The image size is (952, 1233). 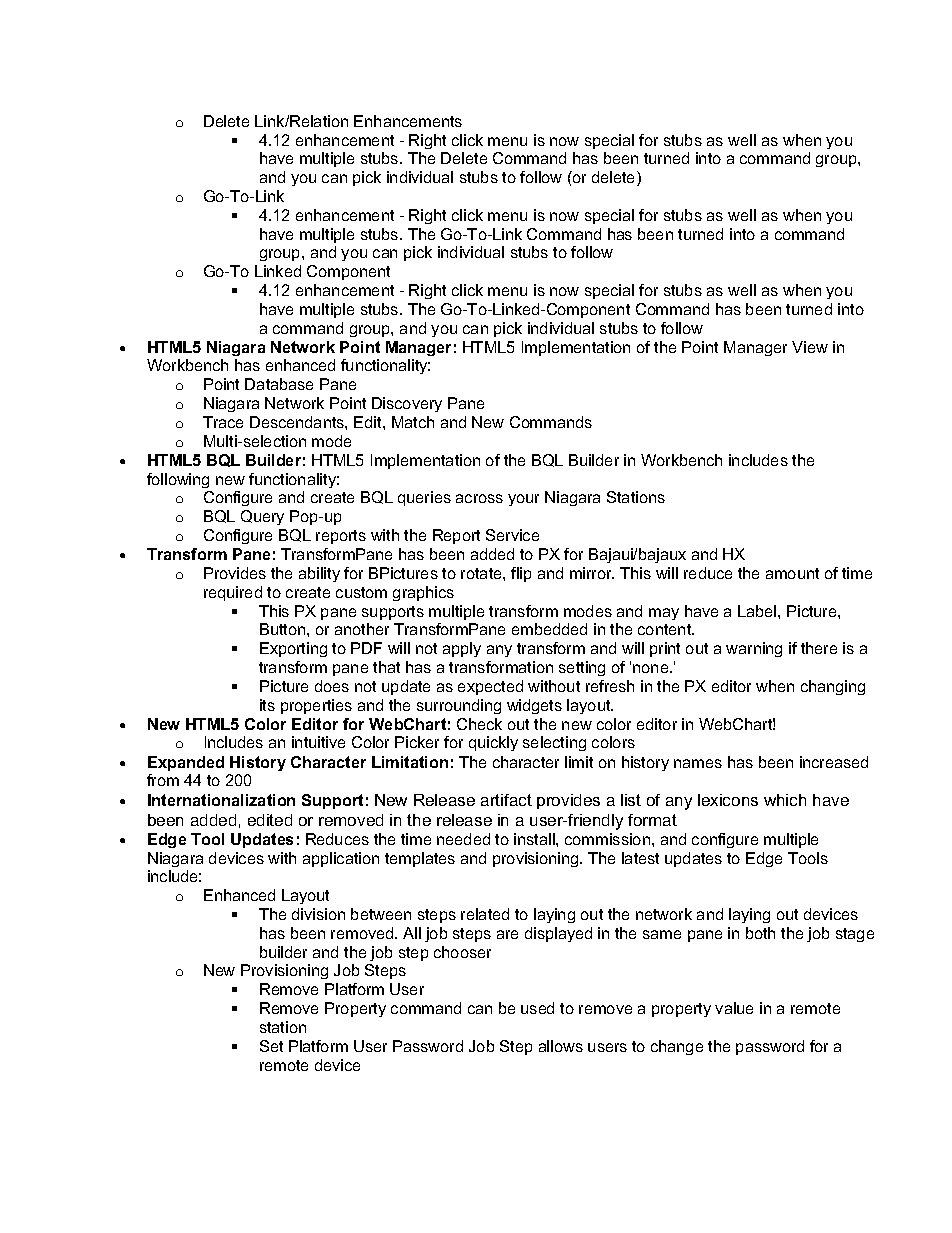 I want to click on Query, so click(x=262, y=517).
